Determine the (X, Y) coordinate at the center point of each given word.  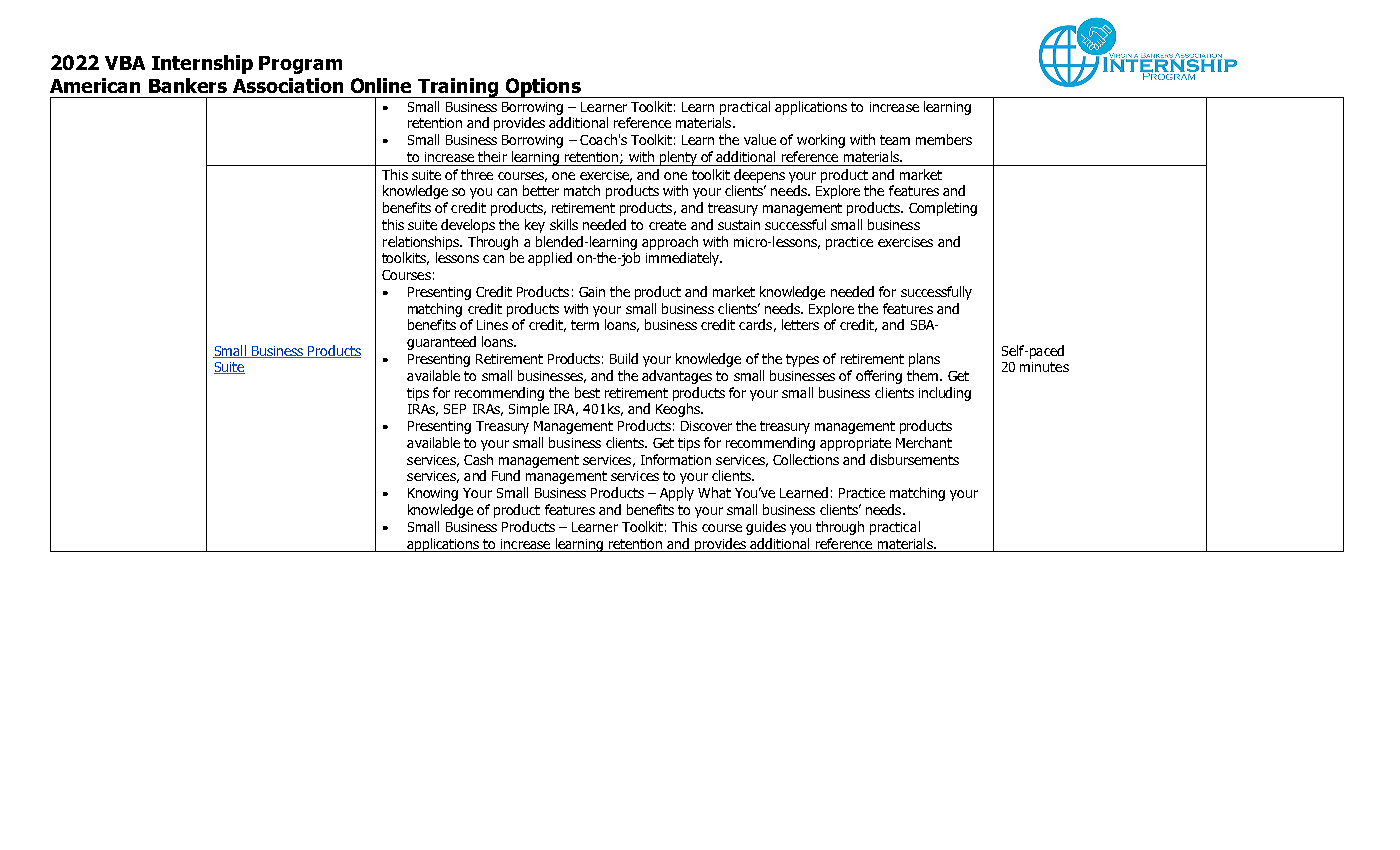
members (944, 139)
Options (543, 88)
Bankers (188, 85)
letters (800, 324)
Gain (592, 292)
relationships (422, 243)
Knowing (433, 494)
